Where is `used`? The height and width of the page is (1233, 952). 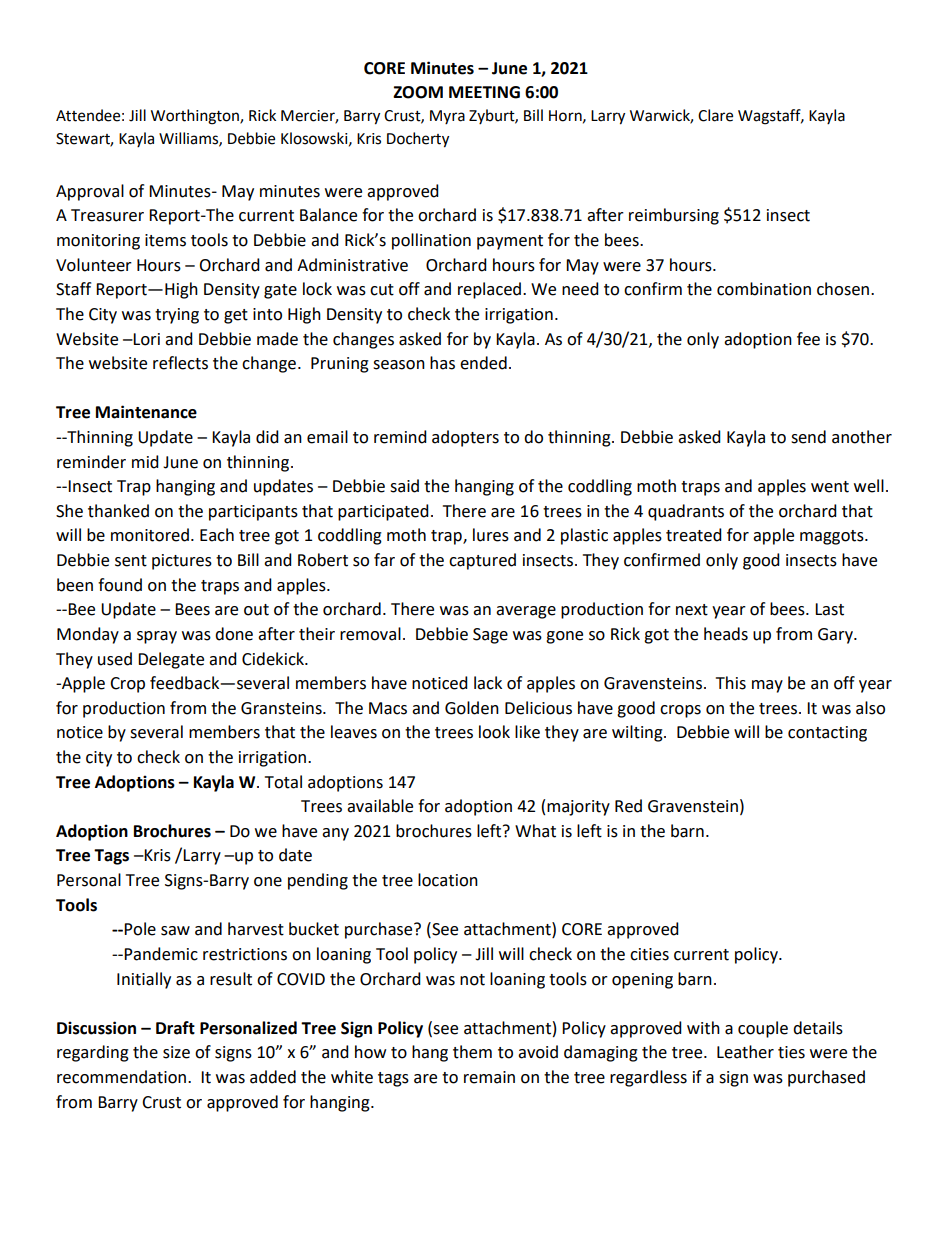
used is located at coordinates (115, 659).
